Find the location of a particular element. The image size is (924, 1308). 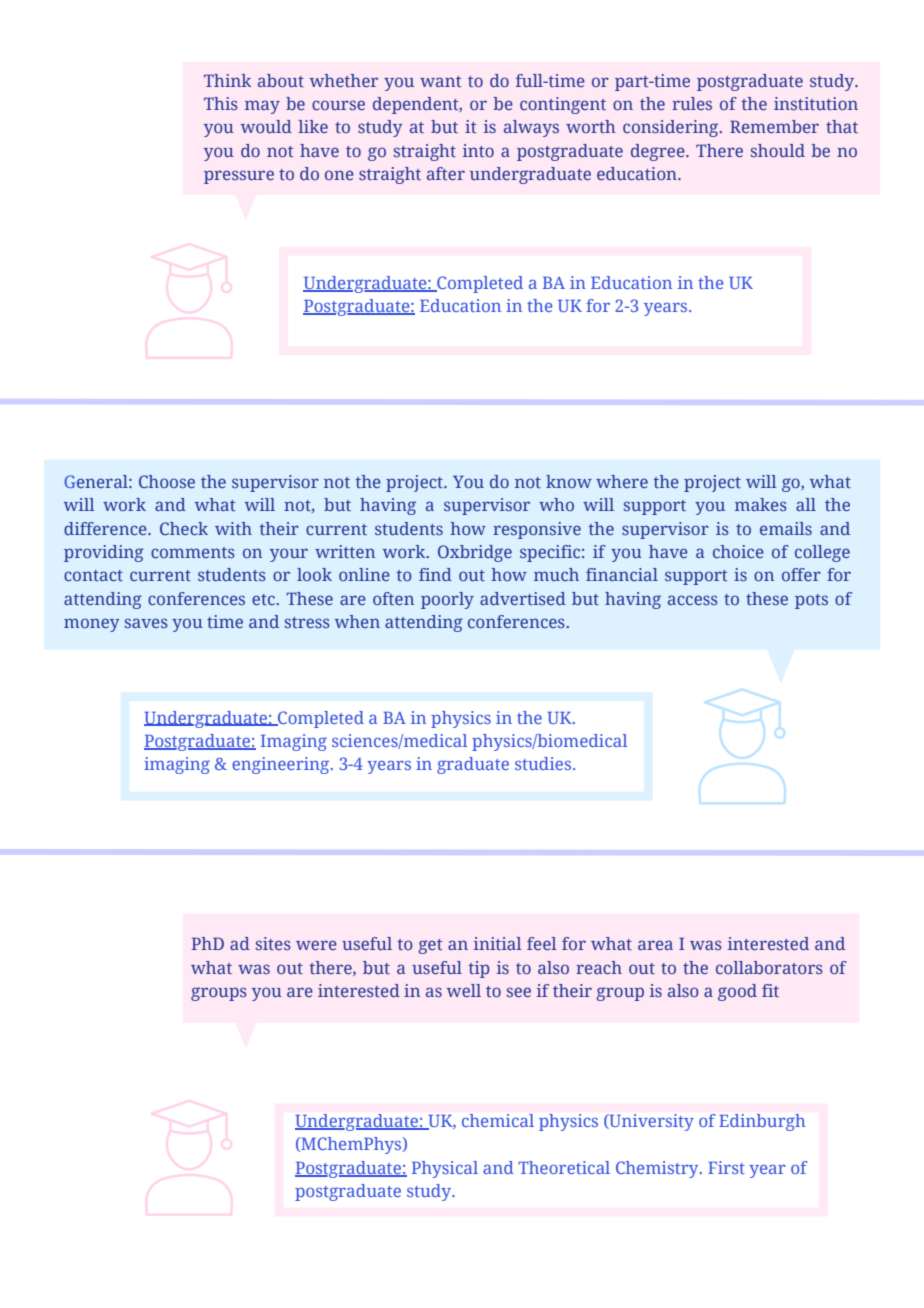

This is located at coordinates (221, 103).
